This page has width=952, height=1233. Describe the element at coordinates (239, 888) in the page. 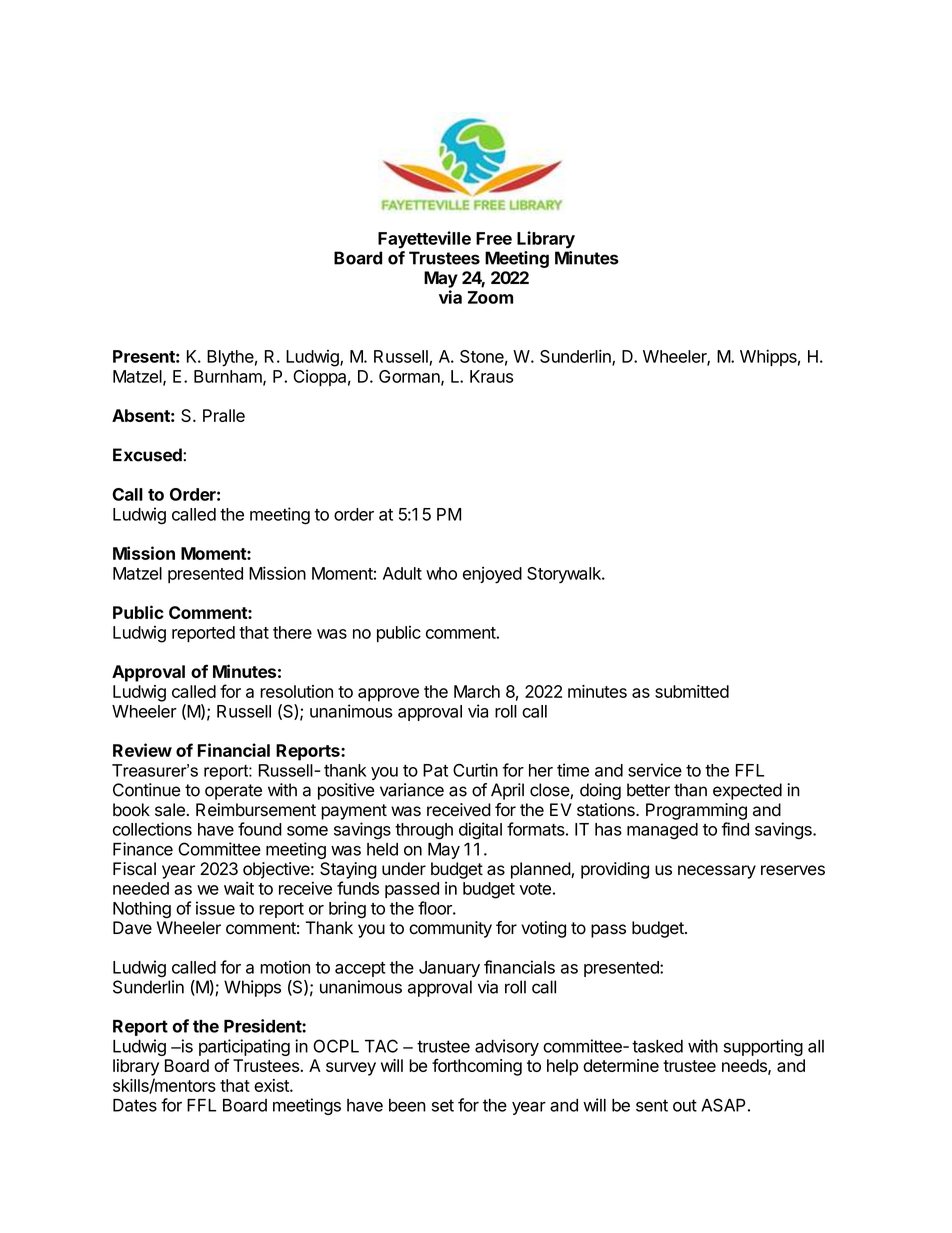

I see `wait` at that location.
